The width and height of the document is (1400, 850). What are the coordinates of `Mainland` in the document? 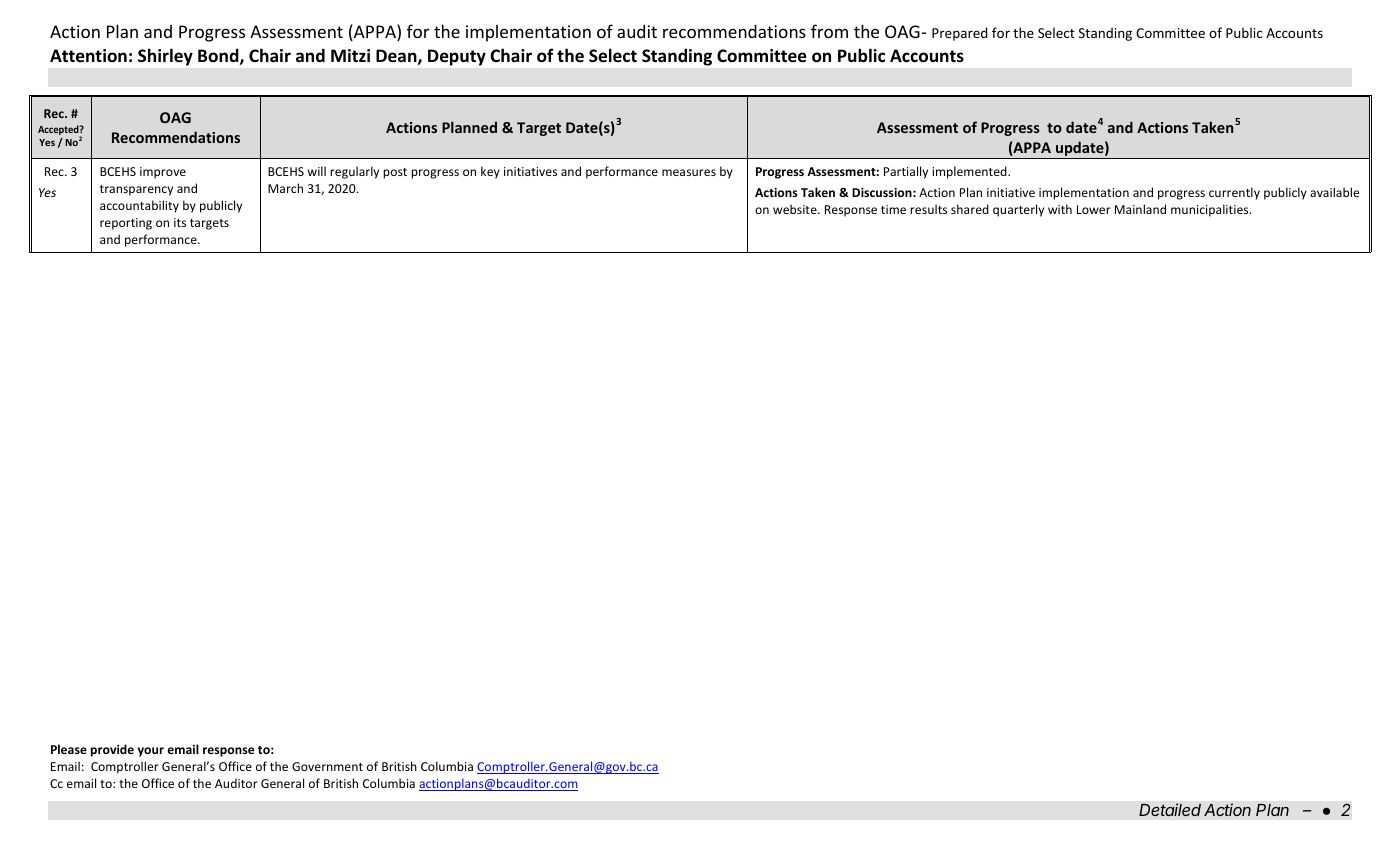 It's located at (1140, 209).
